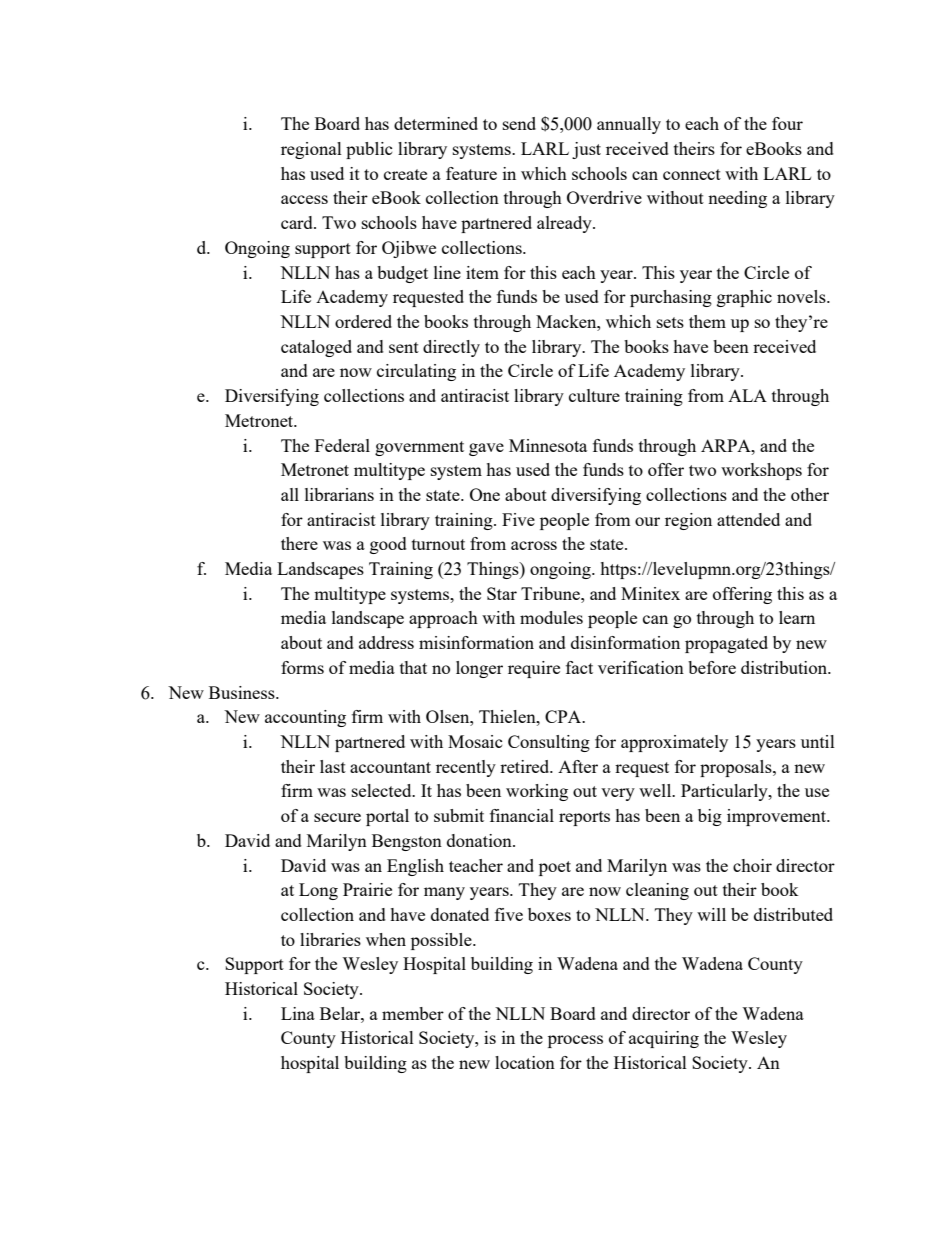 This screenshot has height=1233, width=952. Describe the element at coordinates (551, 593) in the screenshot. I see `Tribune` at that location.
